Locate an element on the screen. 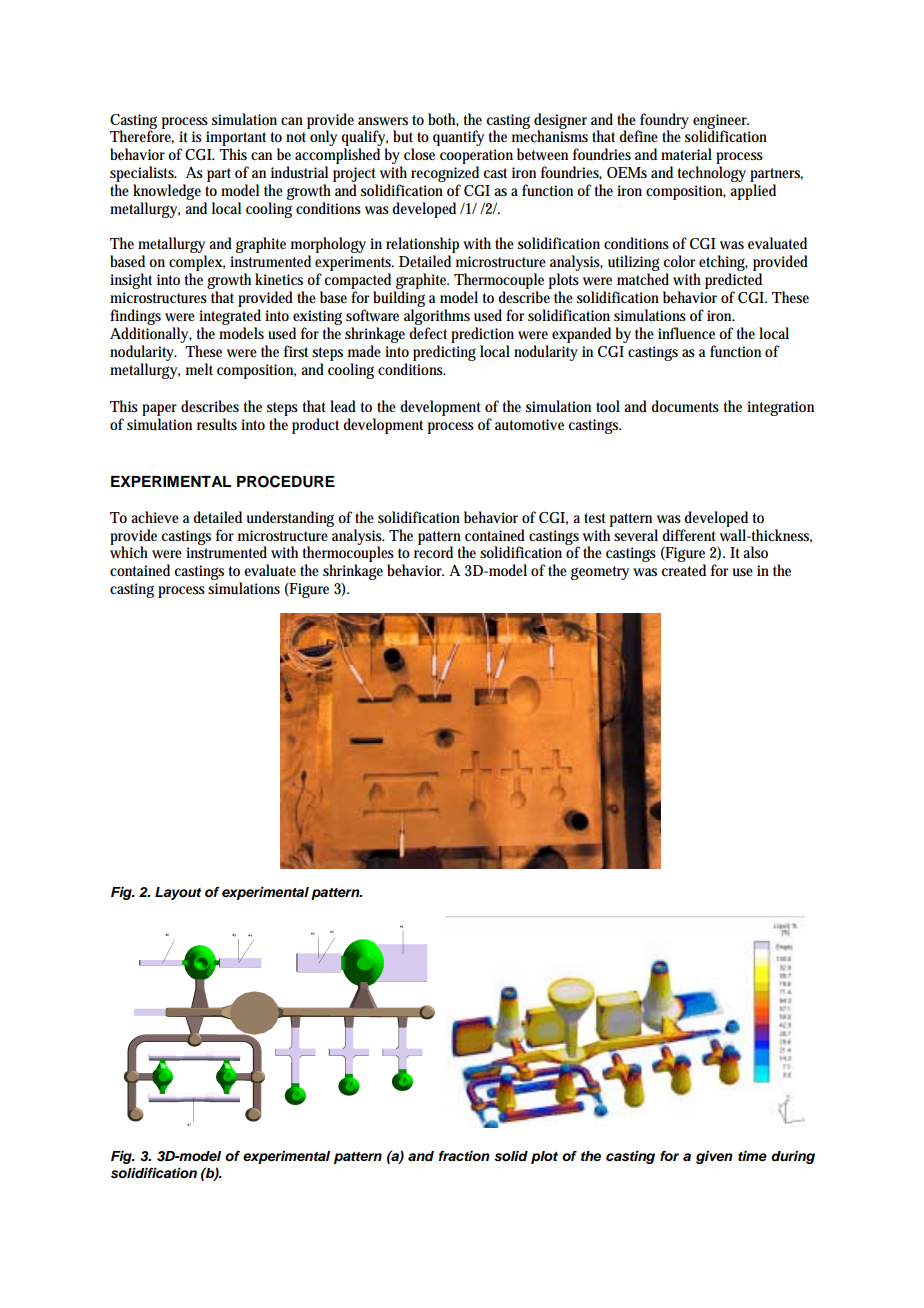 This screenshot has height=1308, width=924. important is located at coordinates (236, 138).
